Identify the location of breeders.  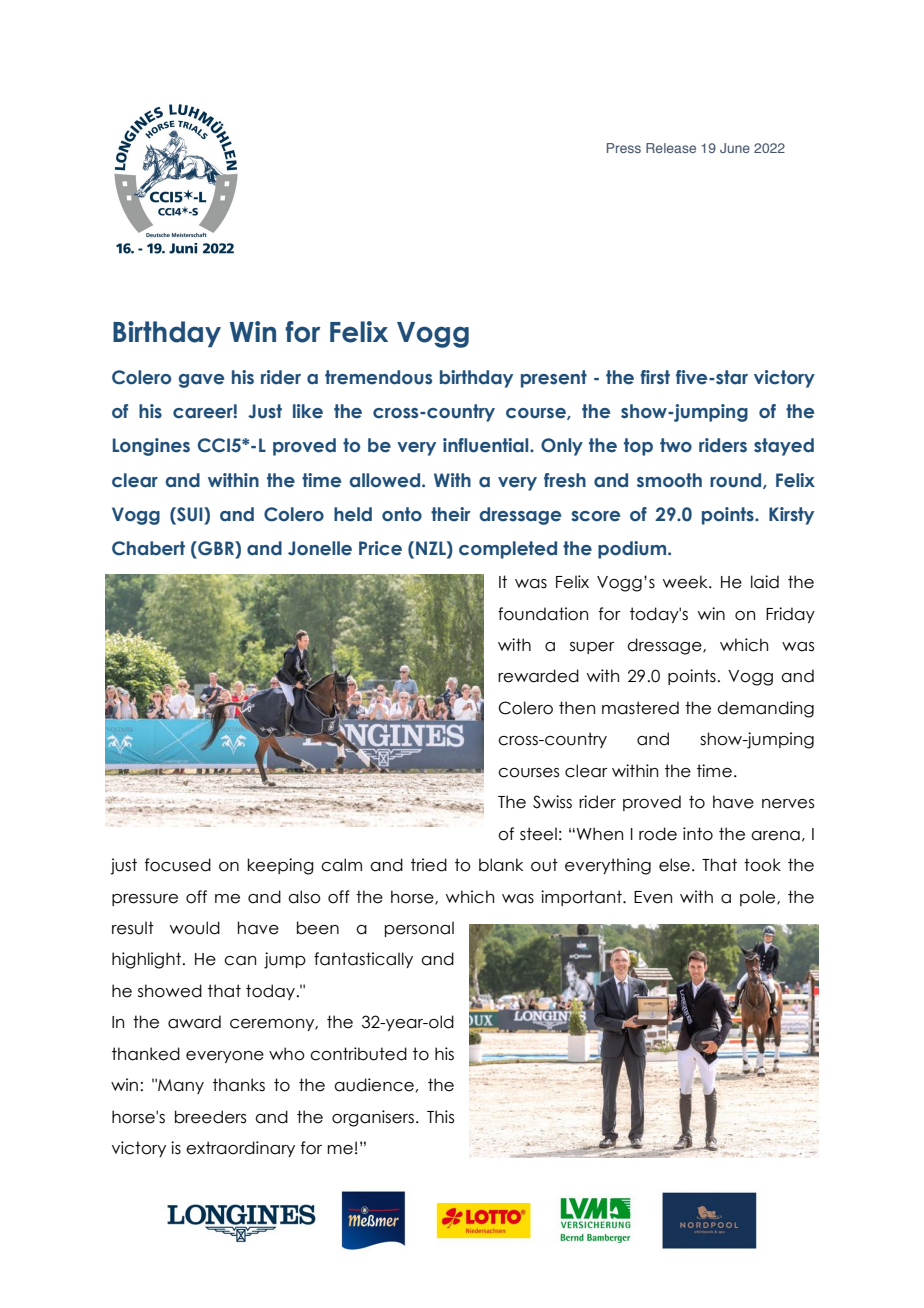
(211, 1117).
